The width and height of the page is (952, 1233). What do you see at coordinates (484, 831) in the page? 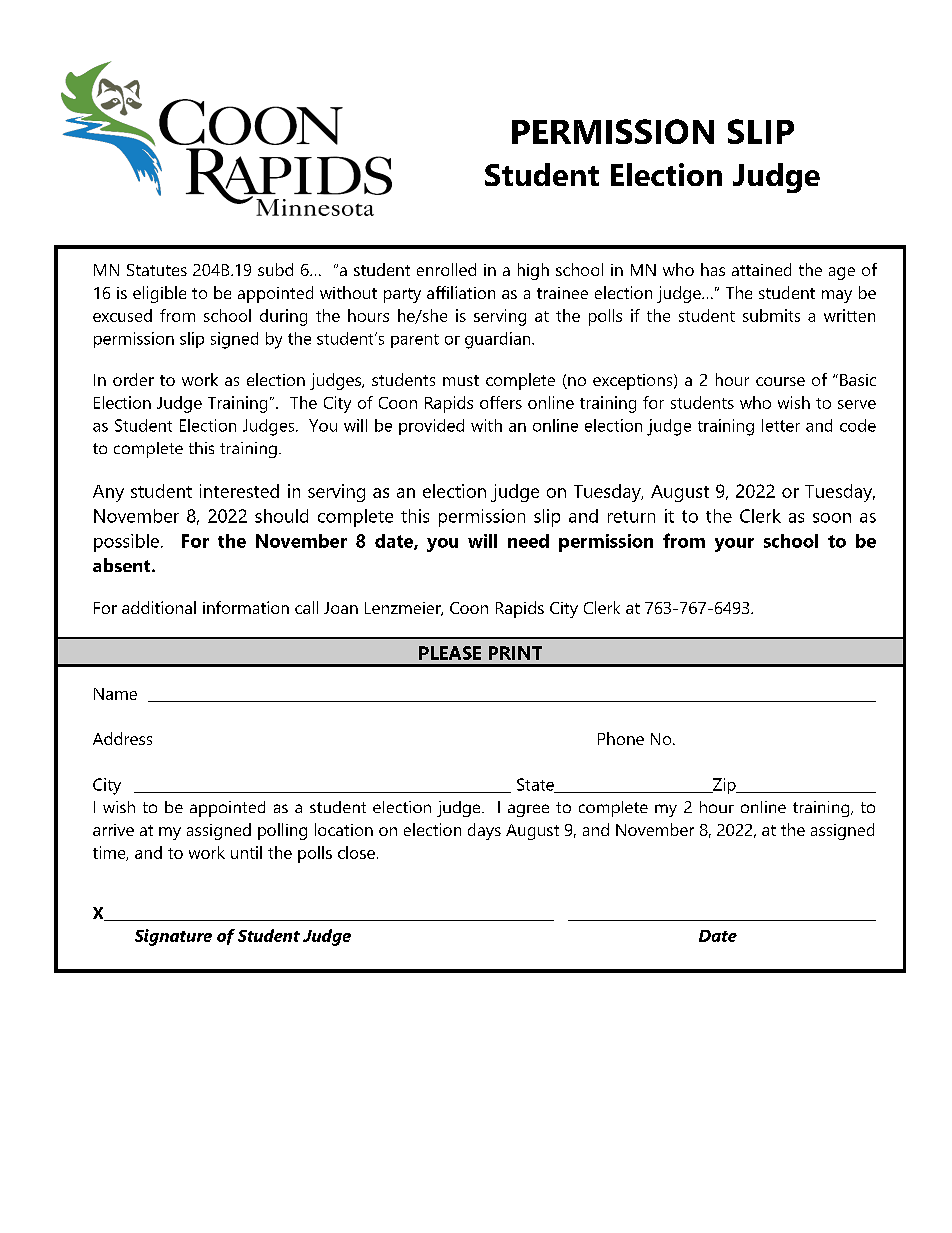
I see `days` at bounding box center [484, 831].
